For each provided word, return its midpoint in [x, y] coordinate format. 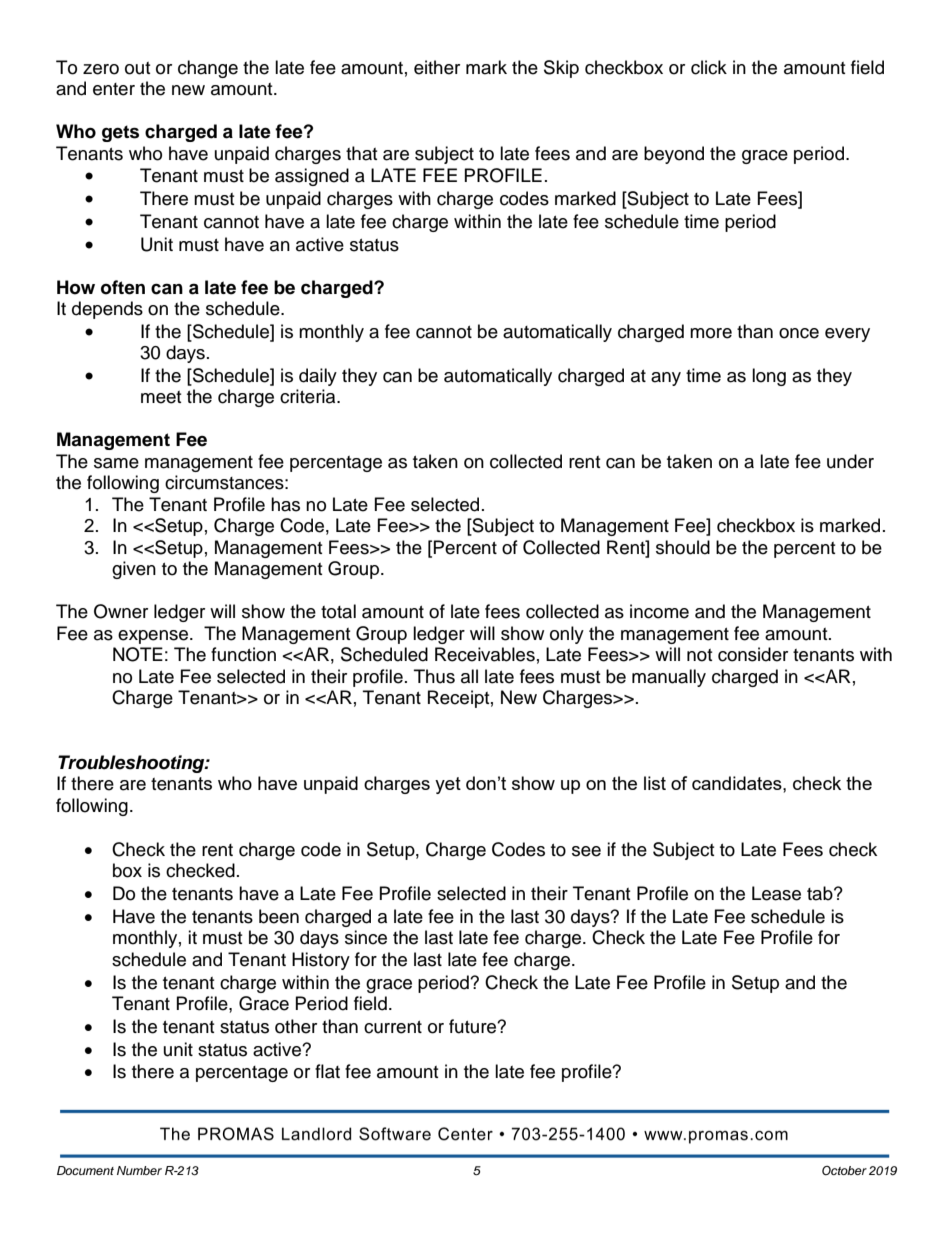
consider [753, 654]
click [709, 67]
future [473, 1026]
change [208, 69]
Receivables [485, 654]
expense [154, 637]
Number [139, 1170]
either [437, 67]
